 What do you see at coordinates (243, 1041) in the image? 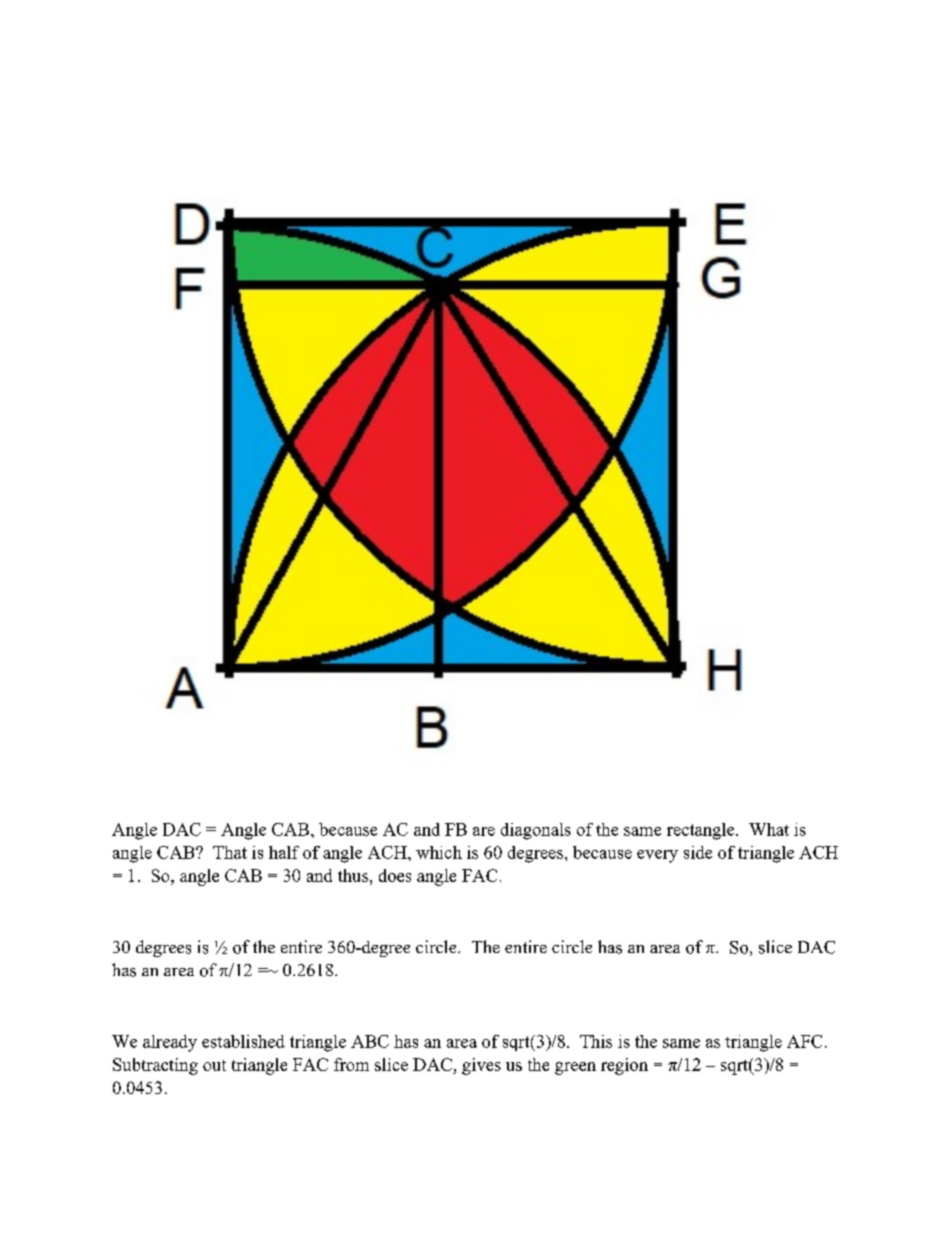
I see `established` at bounding box center [243, 1041].
